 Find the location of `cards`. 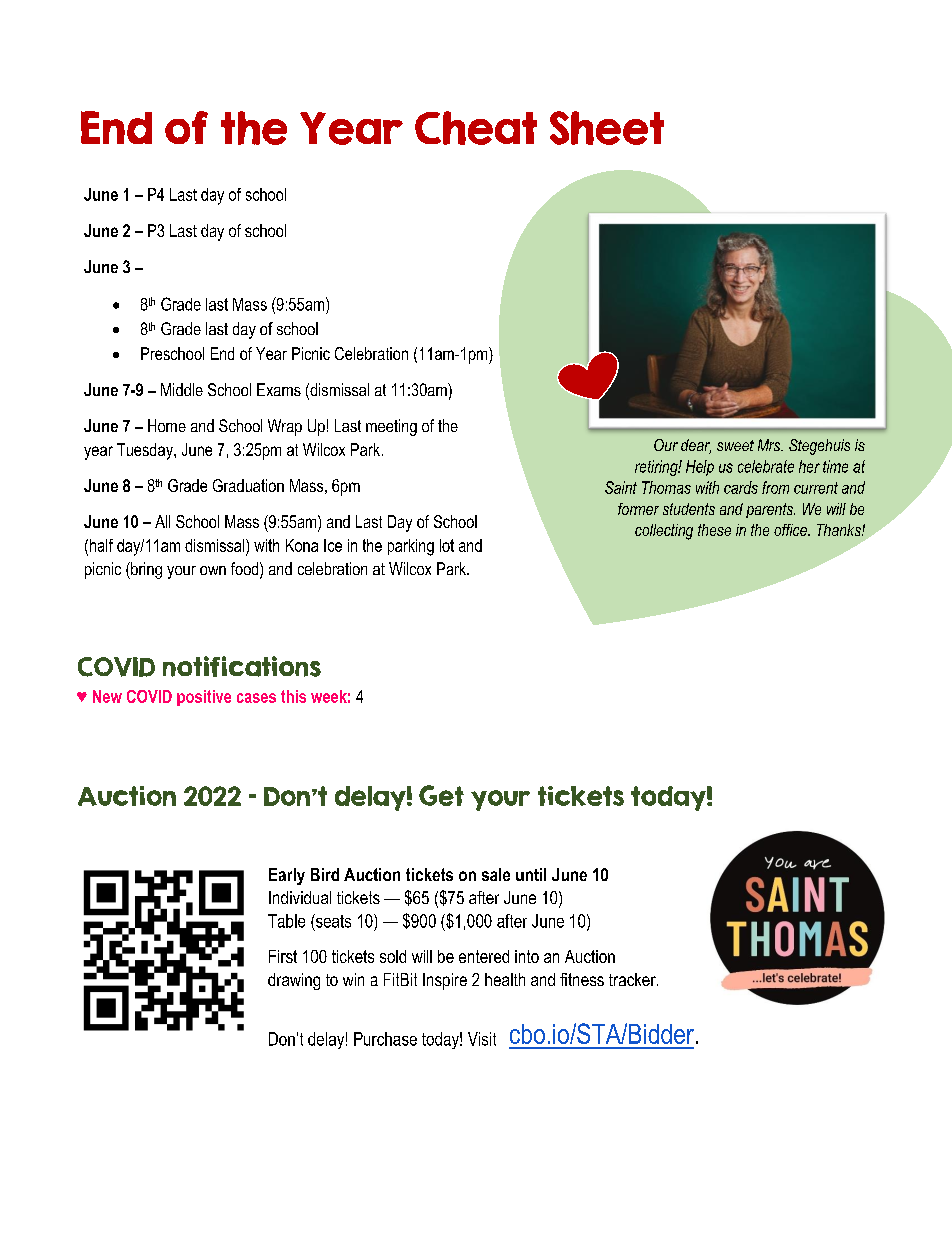

cards is located at coordinates (741, 487).
